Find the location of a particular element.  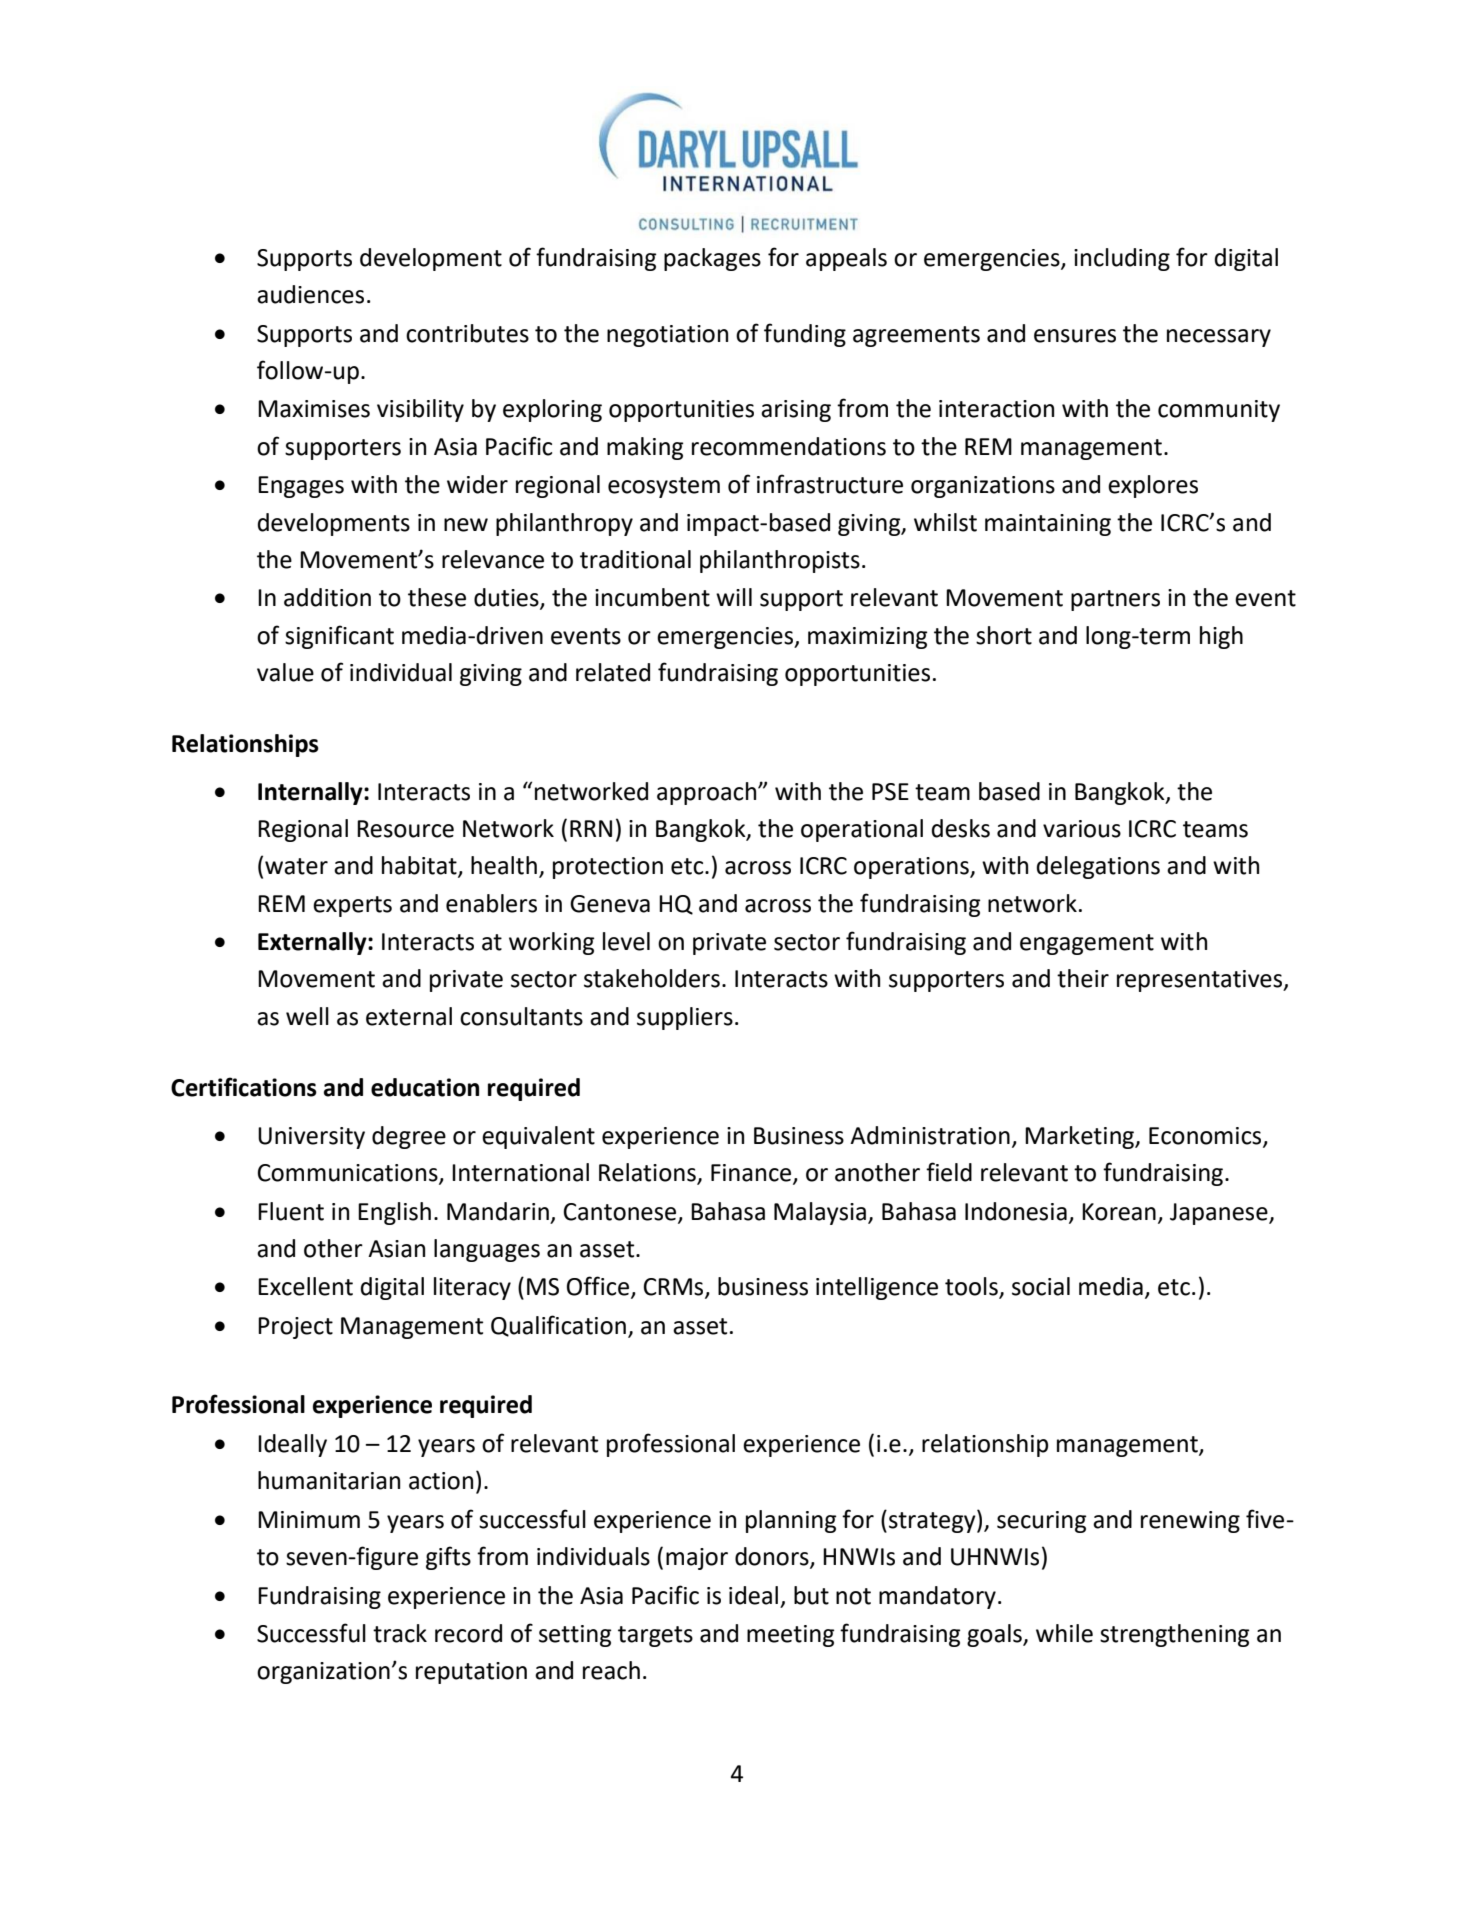

partners is located at coordinates (1115, 600).
